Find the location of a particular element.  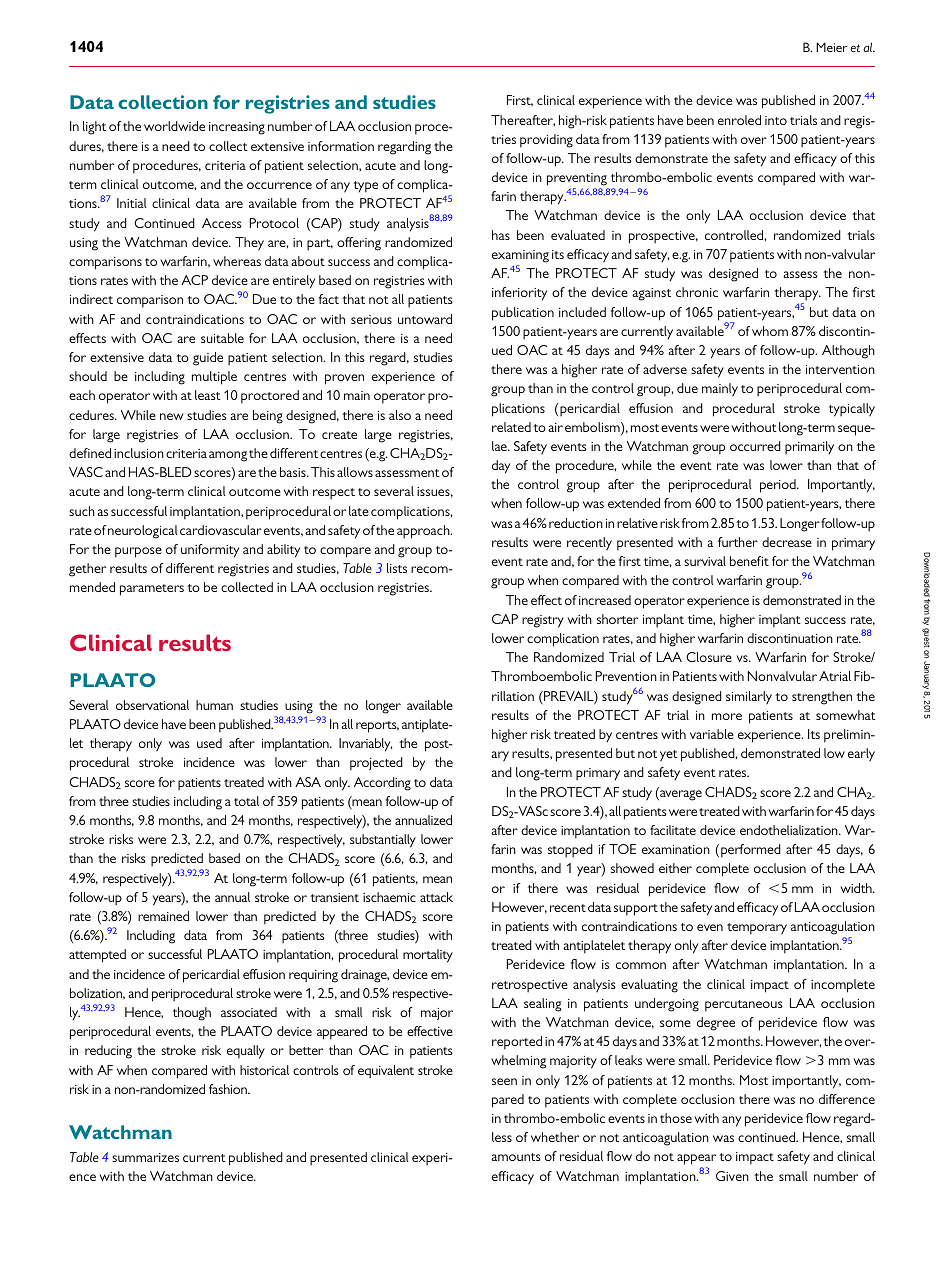

information is located at coordinates (341, 146).
